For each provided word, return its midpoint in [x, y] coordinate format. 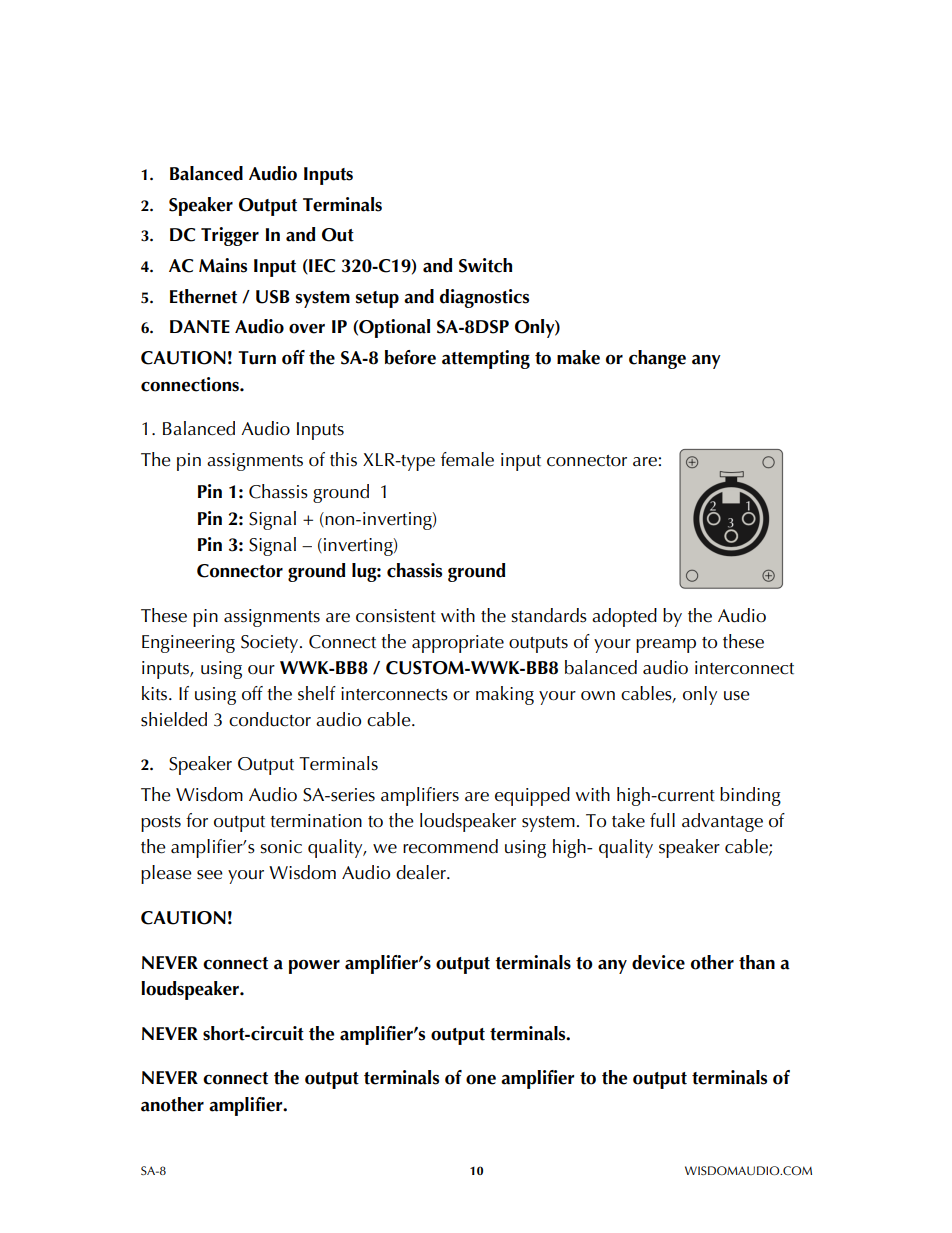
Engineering [188, 644]
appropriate [458, 644]
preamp [666, 646]
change [657, 359]
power [314, 967]
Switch [485, 265]
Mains [223, 265]
